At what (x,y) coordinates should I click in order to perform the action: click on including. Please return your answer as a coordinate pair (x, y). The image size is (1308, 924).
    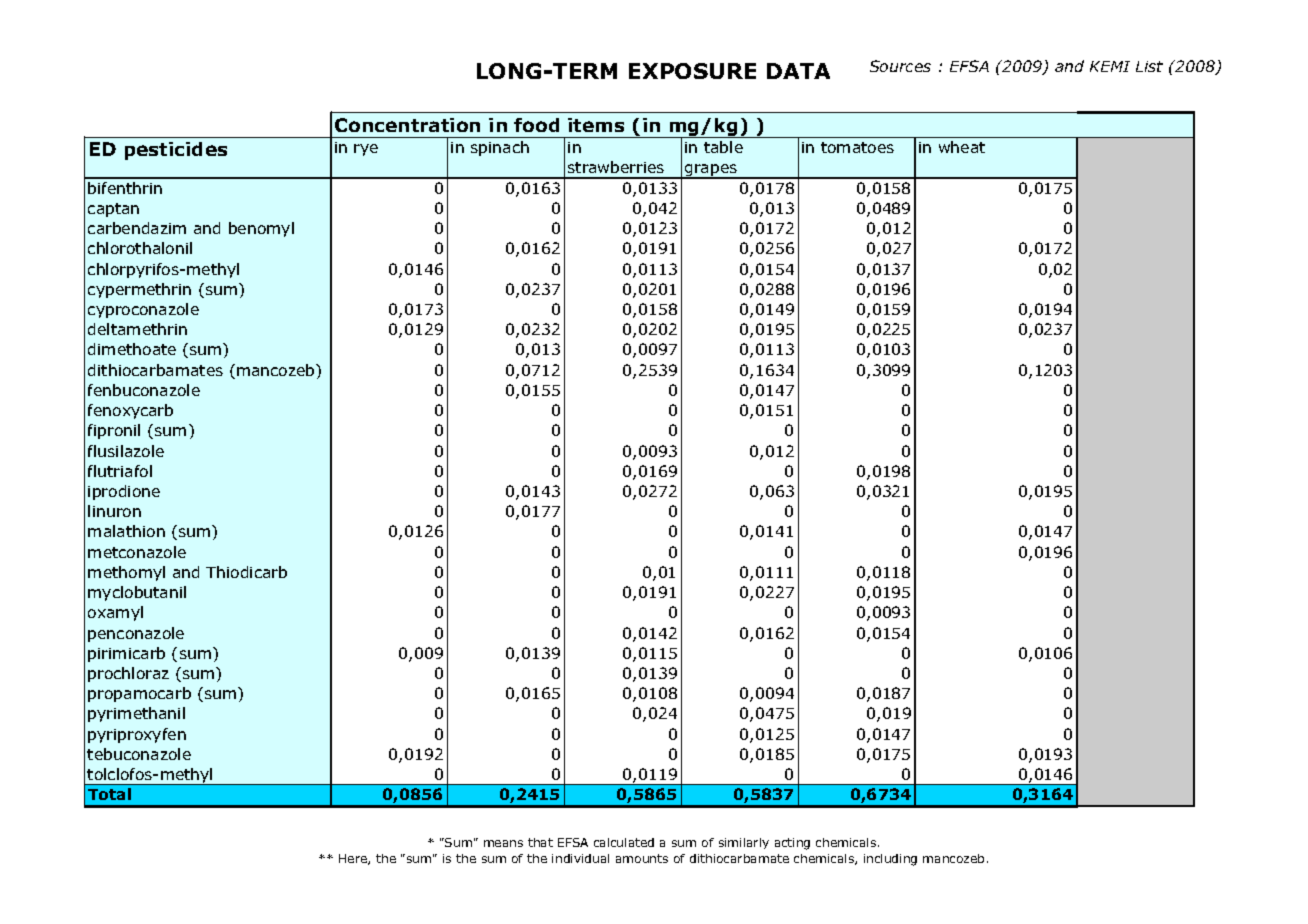
    Looking at the image, I should click on (890, 860).
